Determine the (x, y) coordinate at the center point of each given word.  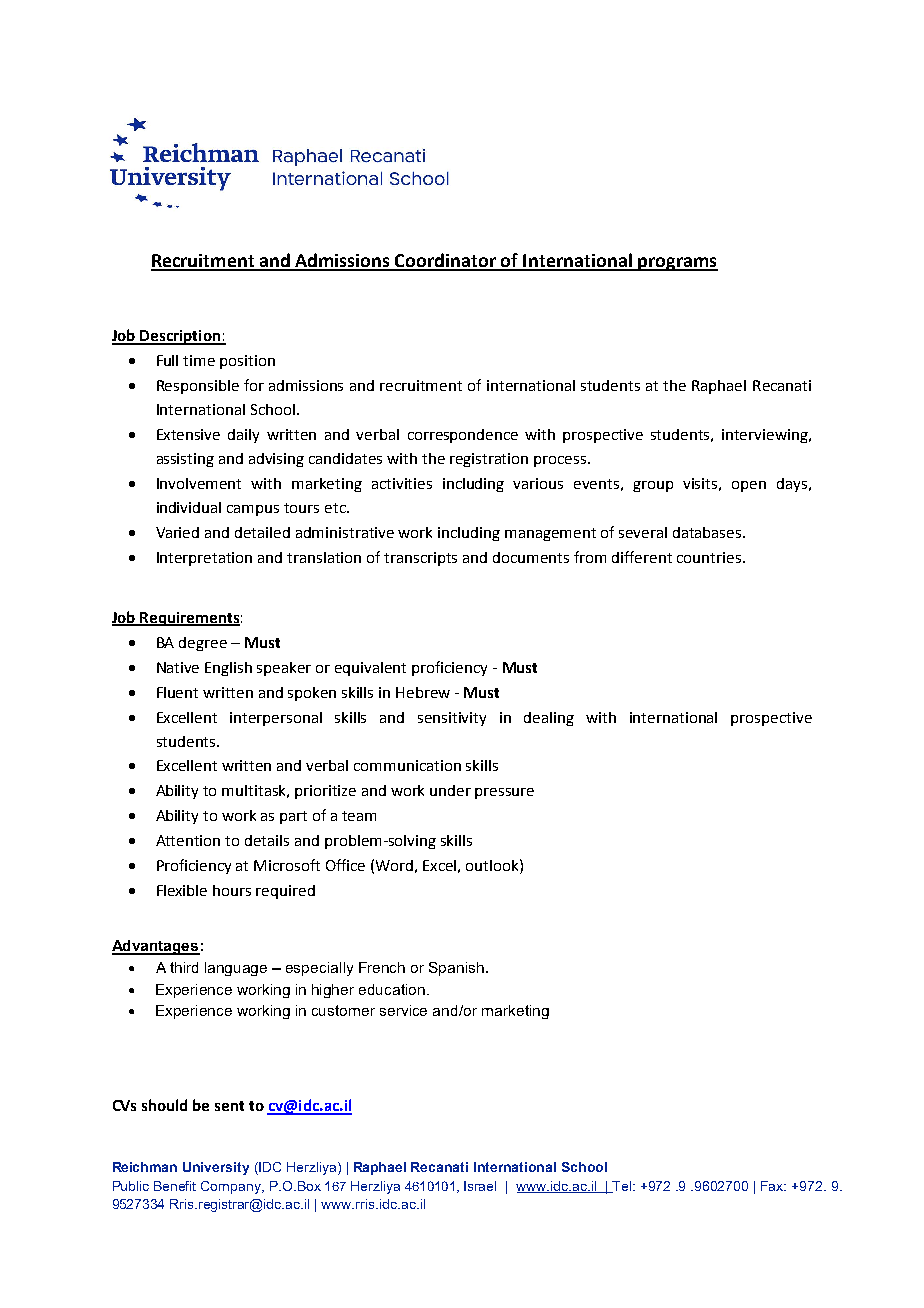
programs (677, 264)
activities (402, 483)
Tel (622, 1187)
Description (180, 337)
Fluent (177, 692)
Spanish (456, 969)
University (216, 1168)
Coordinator (446, 261)
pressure (504, 793)
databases (708, 532)
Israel (480, 1186)
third (184, 967)
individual (189, 507)
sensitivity (452, 719)
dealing (549, 719)
